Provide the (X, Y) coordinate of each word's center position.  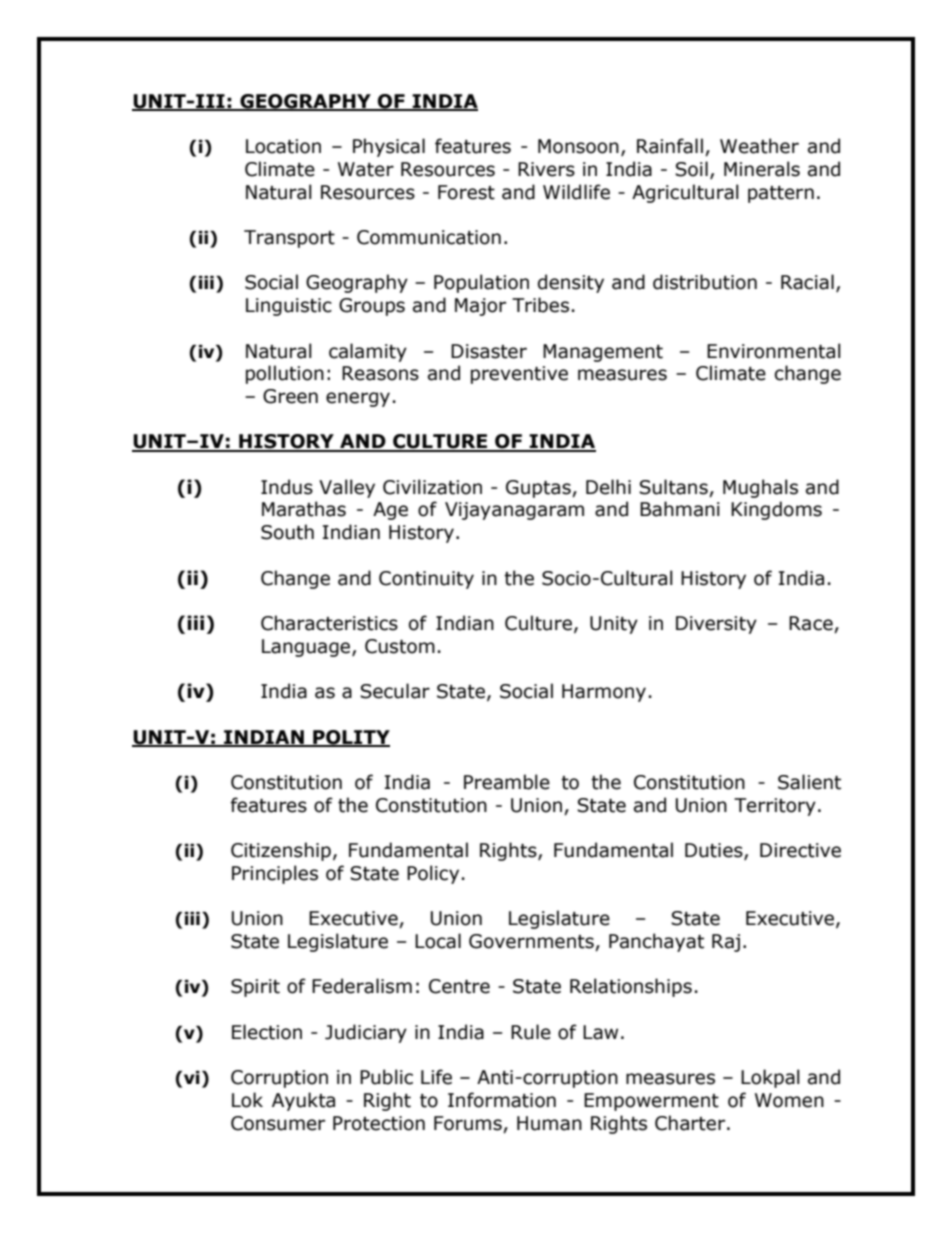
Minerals (762, 169)
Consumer (278, 1123)
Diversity (716, 625)
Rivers (546, 169)
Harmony (604, 693)
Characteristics (329, 623)
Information (502, 1100)
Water (366, 169)
